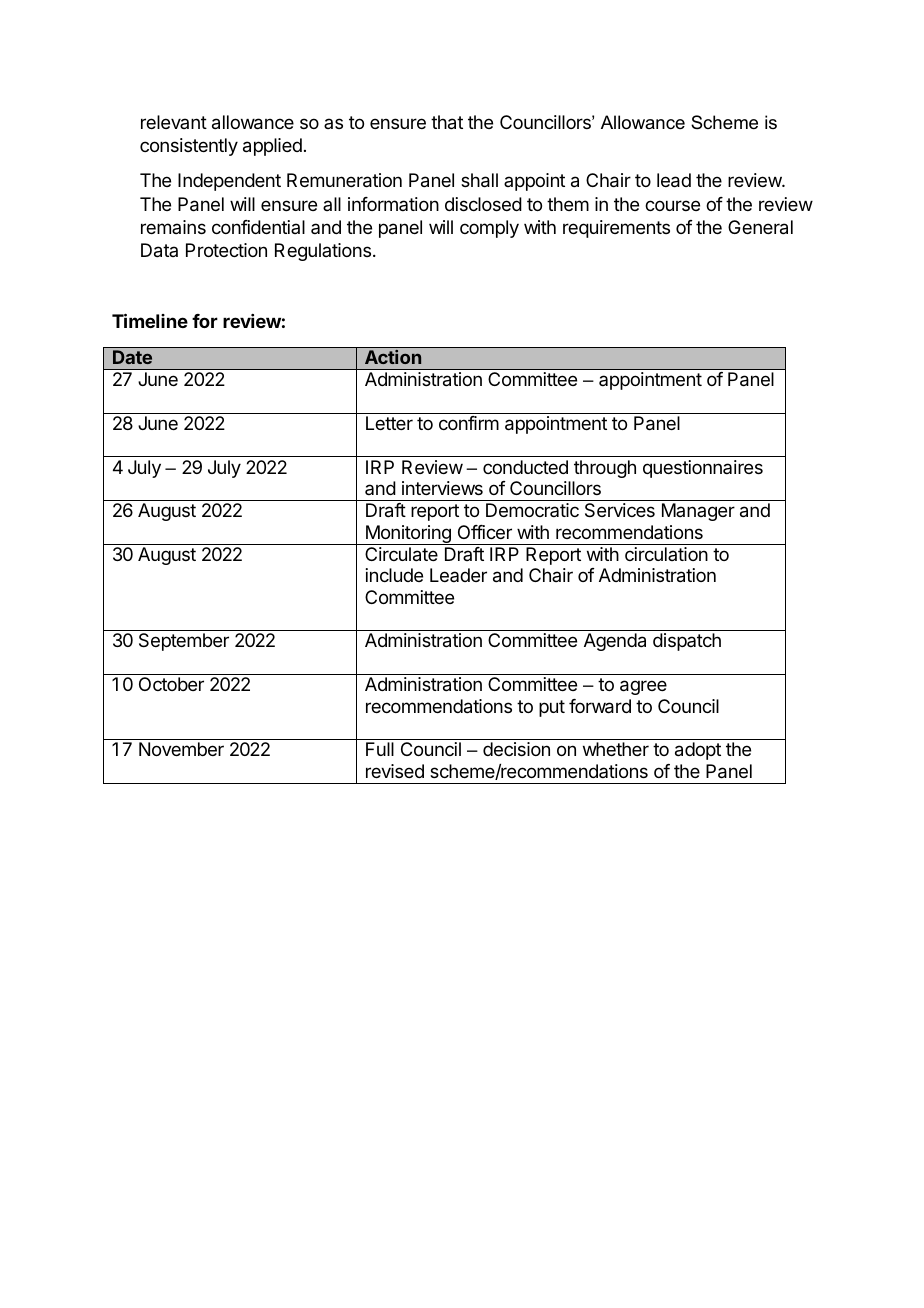 The image size is (924, 1308). Describe the element at coordinates (703, 469) in the page. I see `questionnaires` at that location.
